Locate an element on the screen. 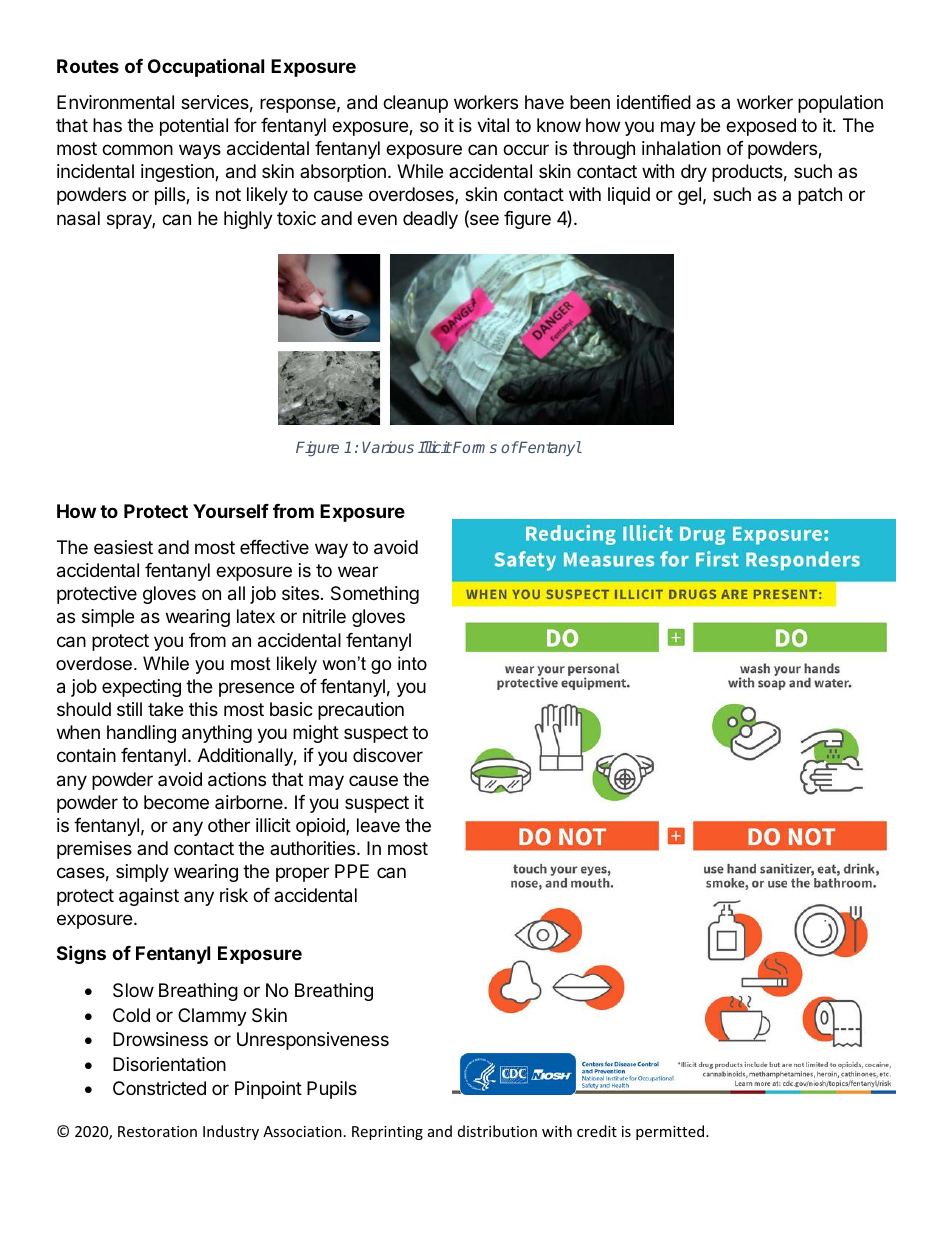  Constricted is located at coordinates (159, 1088).
